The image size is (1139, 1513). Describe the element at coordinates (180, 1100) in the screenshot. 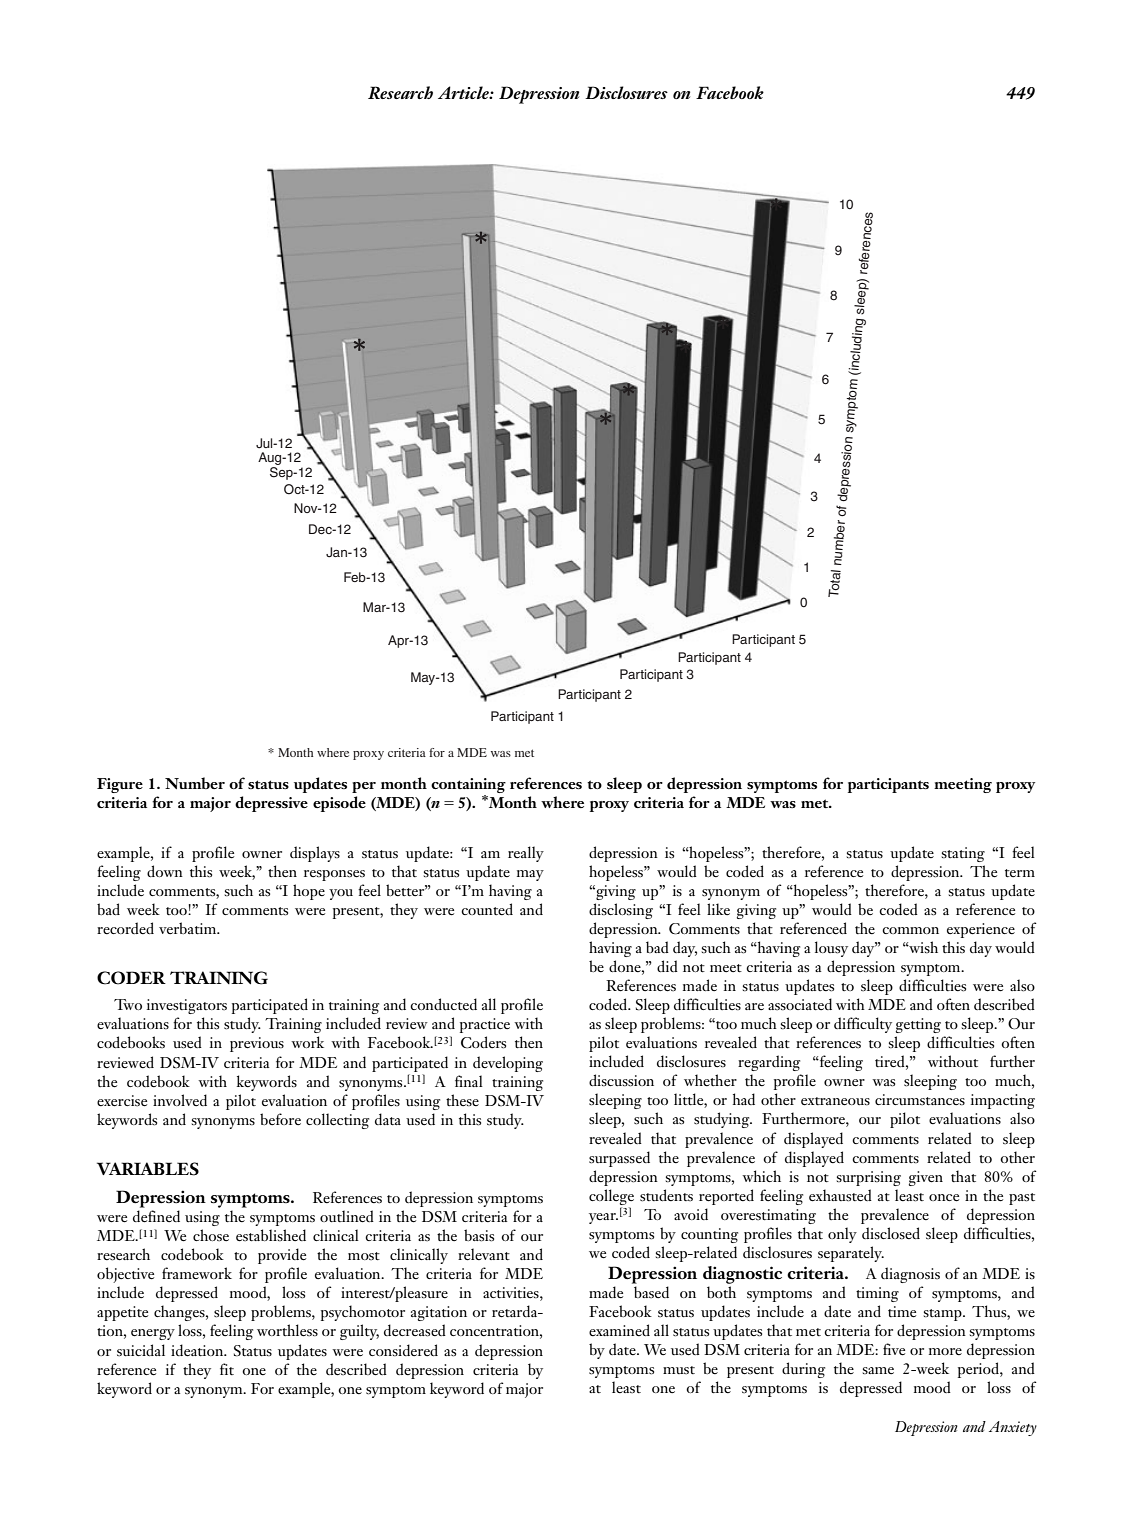

I see `involved` at that location.
